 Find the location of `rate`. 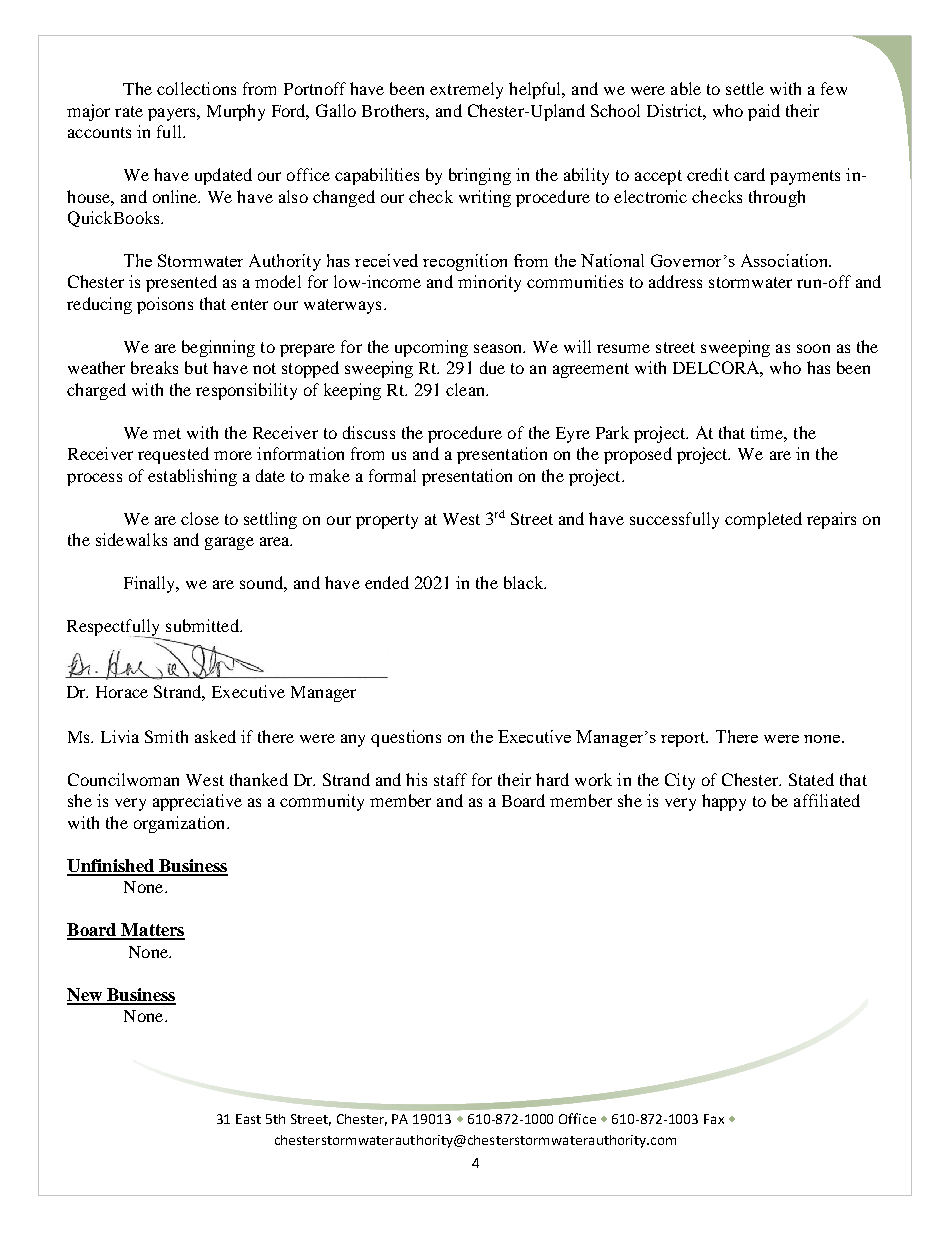

rate is located at coordinates (129, 111).
